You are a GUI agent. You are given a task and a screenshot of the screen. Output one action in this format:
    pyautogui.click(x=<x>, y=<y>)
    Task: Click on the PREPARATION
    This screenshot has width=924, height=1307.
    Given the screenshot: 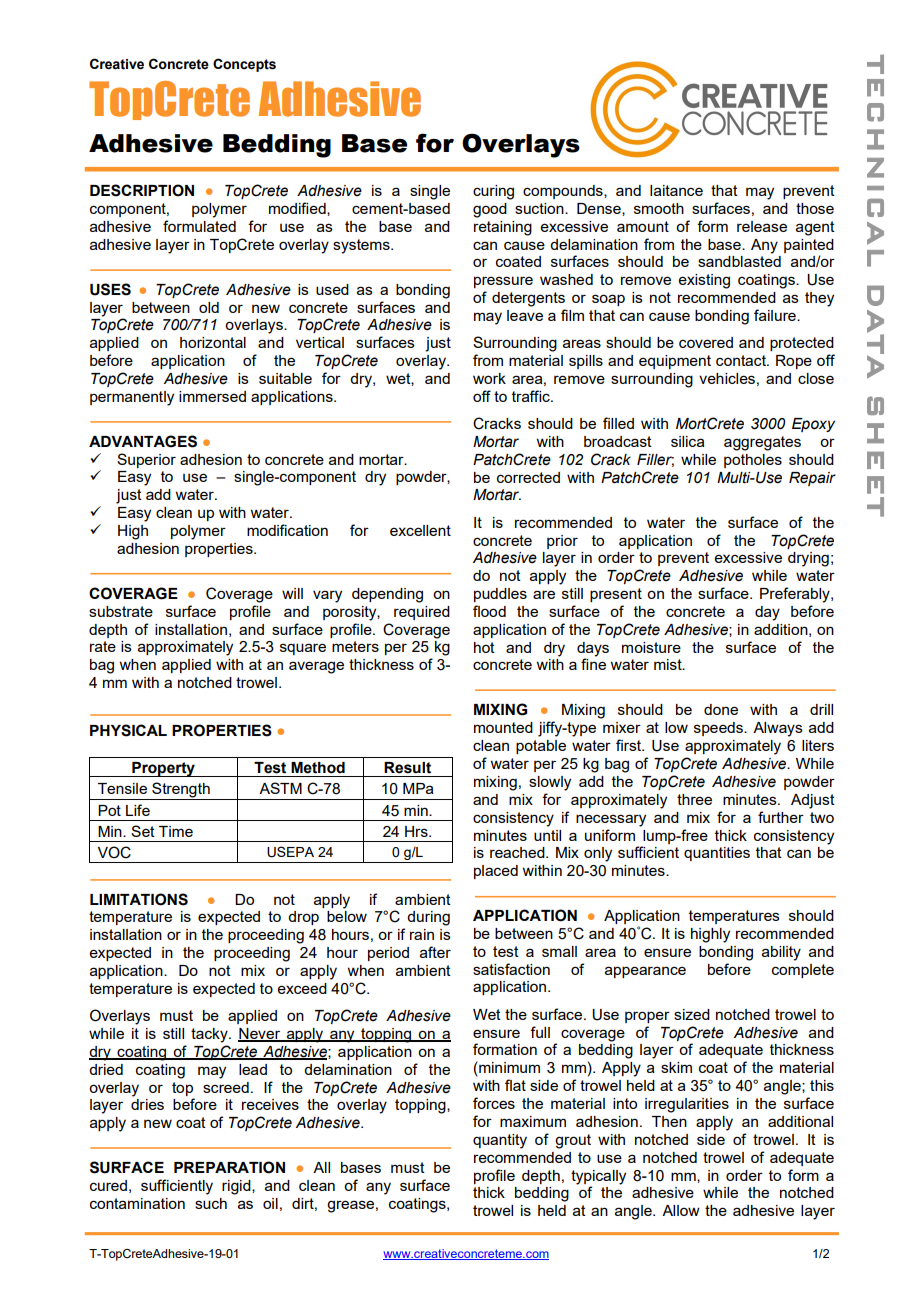 What is the action you would take?
    pyautogui.click(x=229, y=1167)
